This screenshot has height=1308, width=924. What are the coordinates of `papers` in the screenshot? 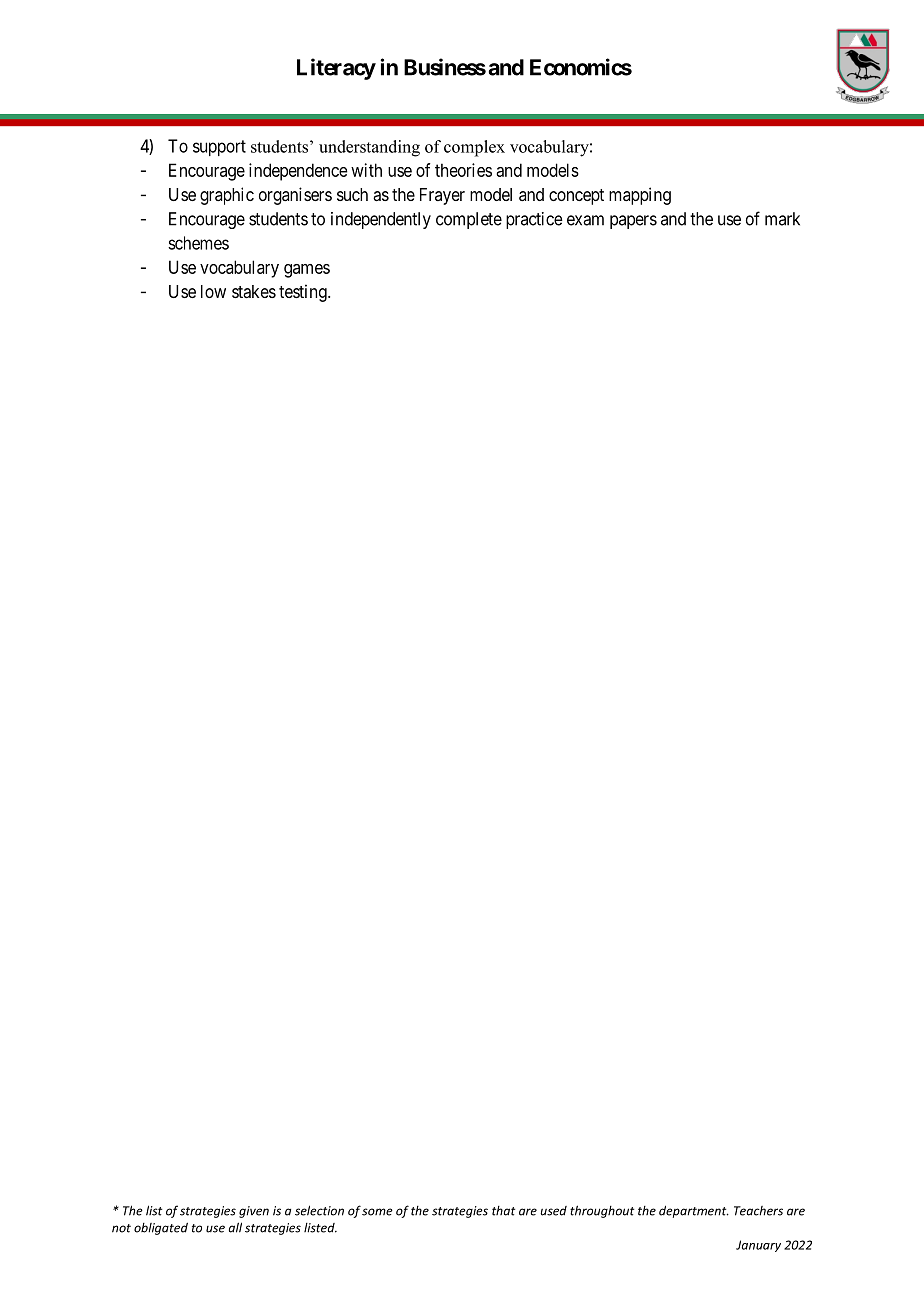 It's located at (633, 222).
